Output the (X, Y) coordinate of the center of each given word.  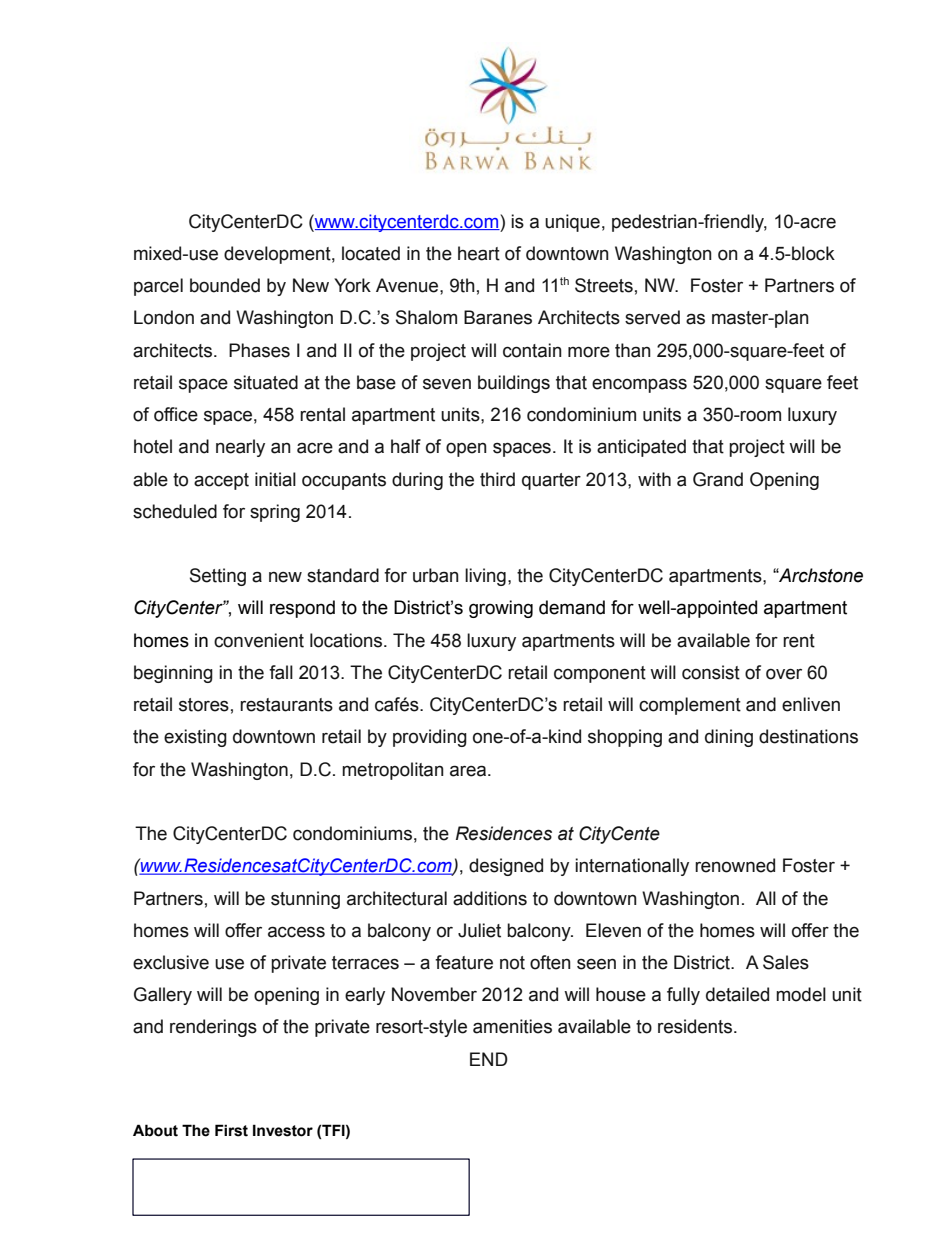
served (652, 317)
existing (195, 738)
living (485, 577)
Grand (718, 479)
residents (695, 1026)
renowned (735, 865)
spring (275, 513)
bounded (225, 285)
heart (479, 253)
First (231, 1130)
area (468, 771)
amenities (512, 1026)
